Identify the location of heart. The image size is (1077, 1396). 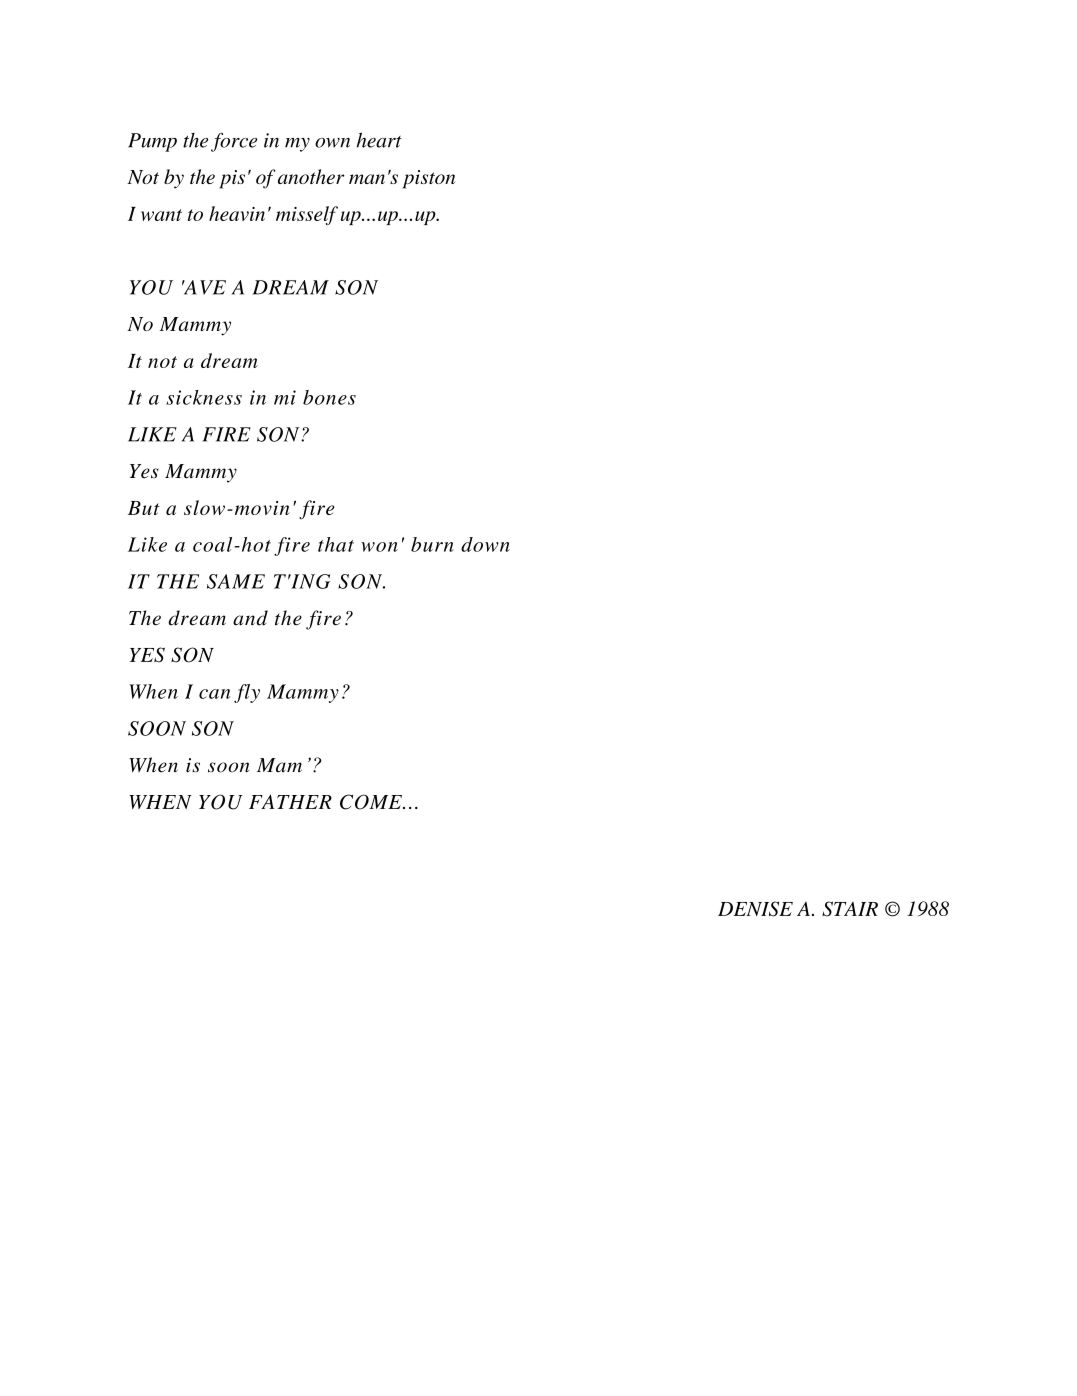
(379, 140).
